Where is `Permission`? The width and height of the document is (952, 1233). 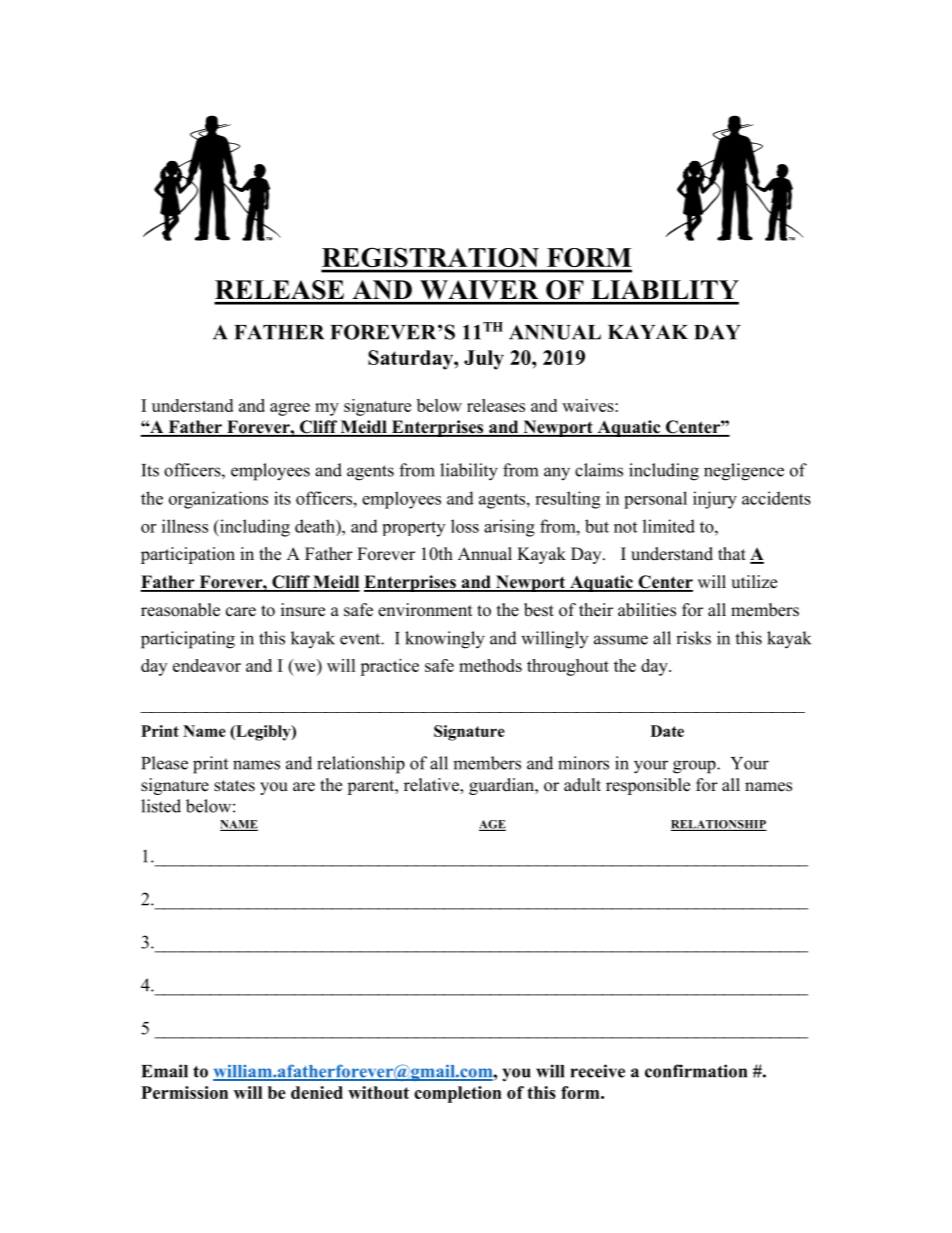 Permission is located at coordinates (184, 1092).
